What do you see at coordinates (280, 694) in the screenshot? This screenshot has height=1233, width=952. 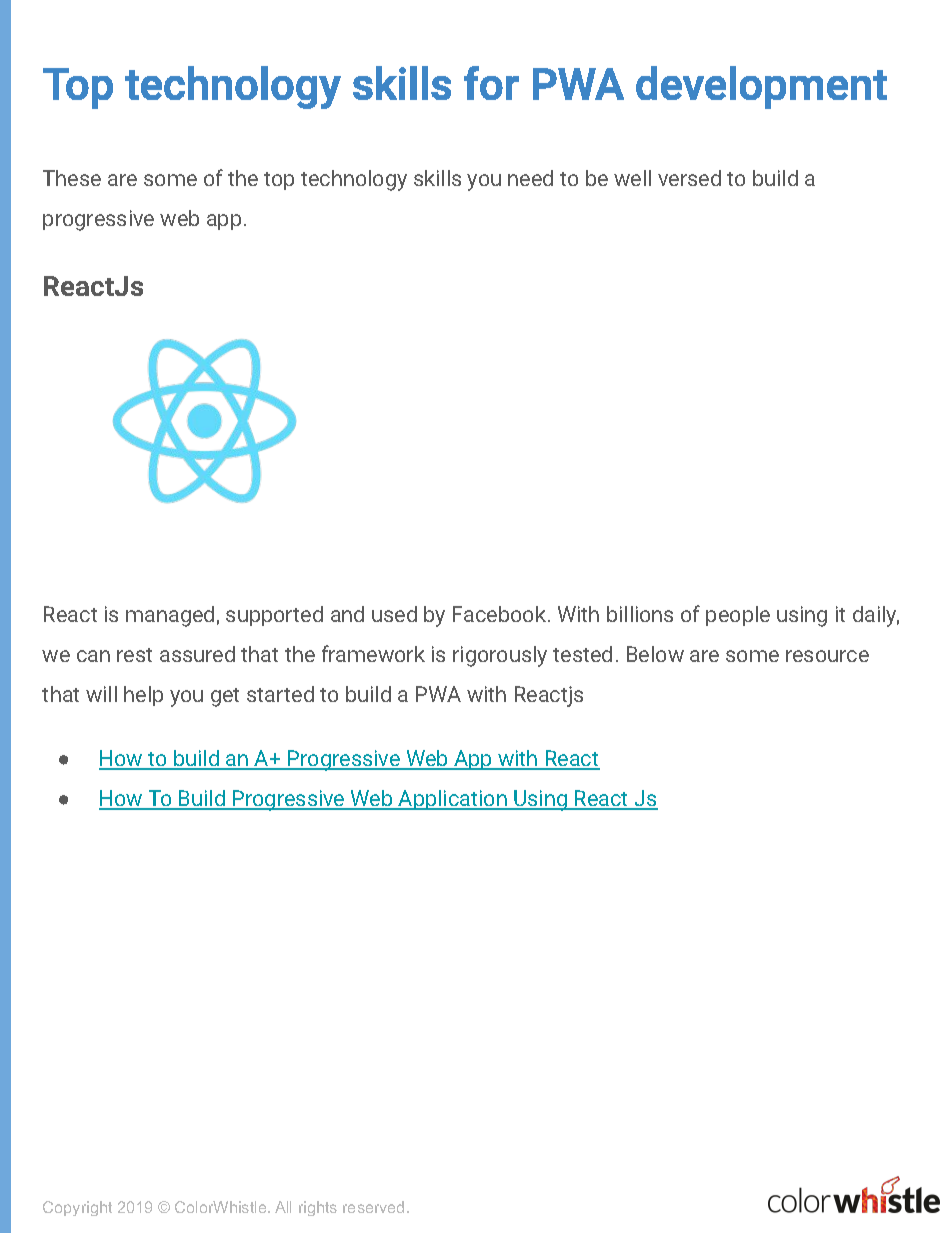 I see `started` at bounding box center [280, 694].
